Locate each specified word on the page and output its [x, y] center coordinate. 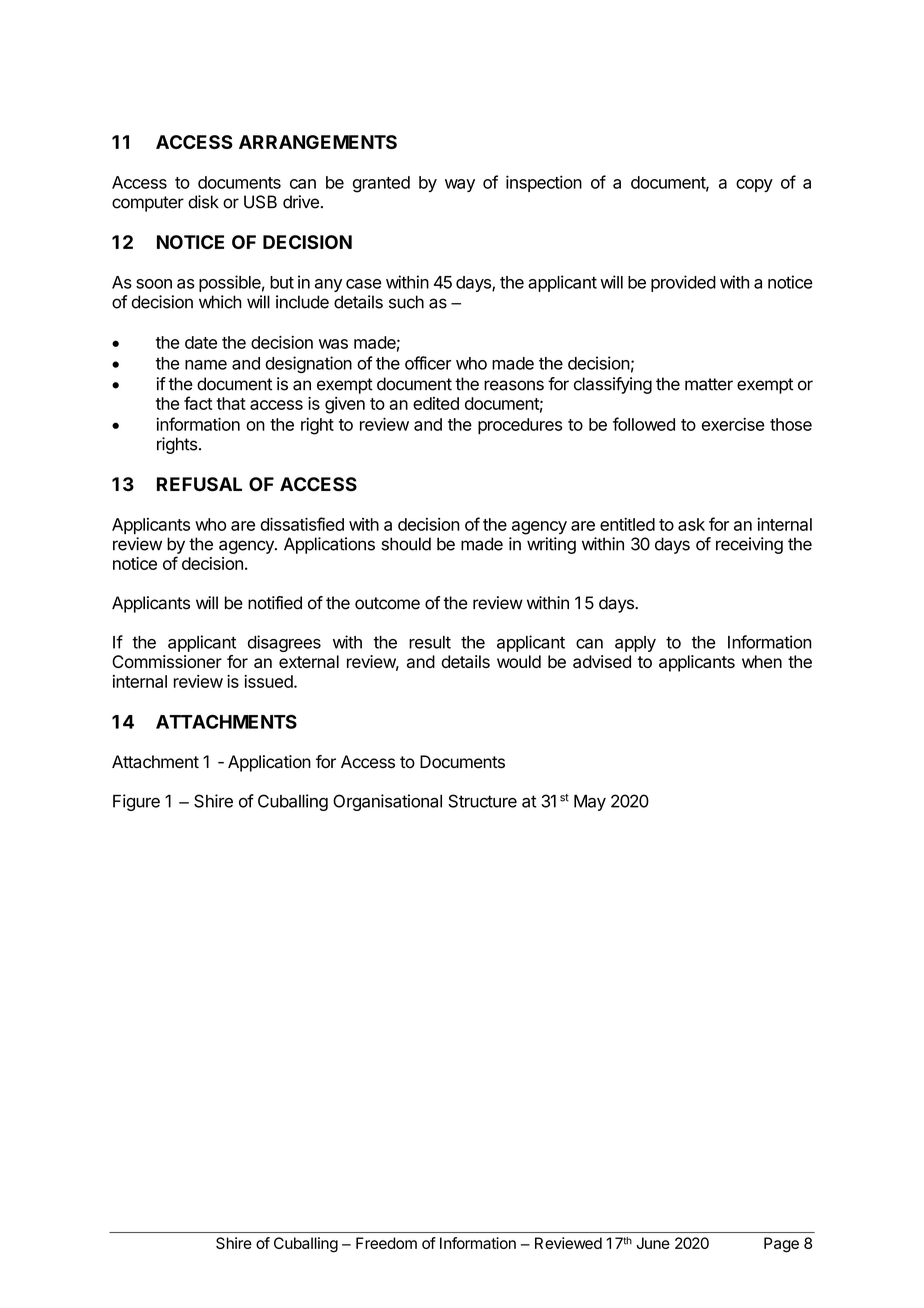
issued [269, 681]
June [653, 1243]
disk [203, 202]
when [762, 661]
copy [754, 185]
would [519, 661]
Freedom [386, 1243]
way [460, 185]
